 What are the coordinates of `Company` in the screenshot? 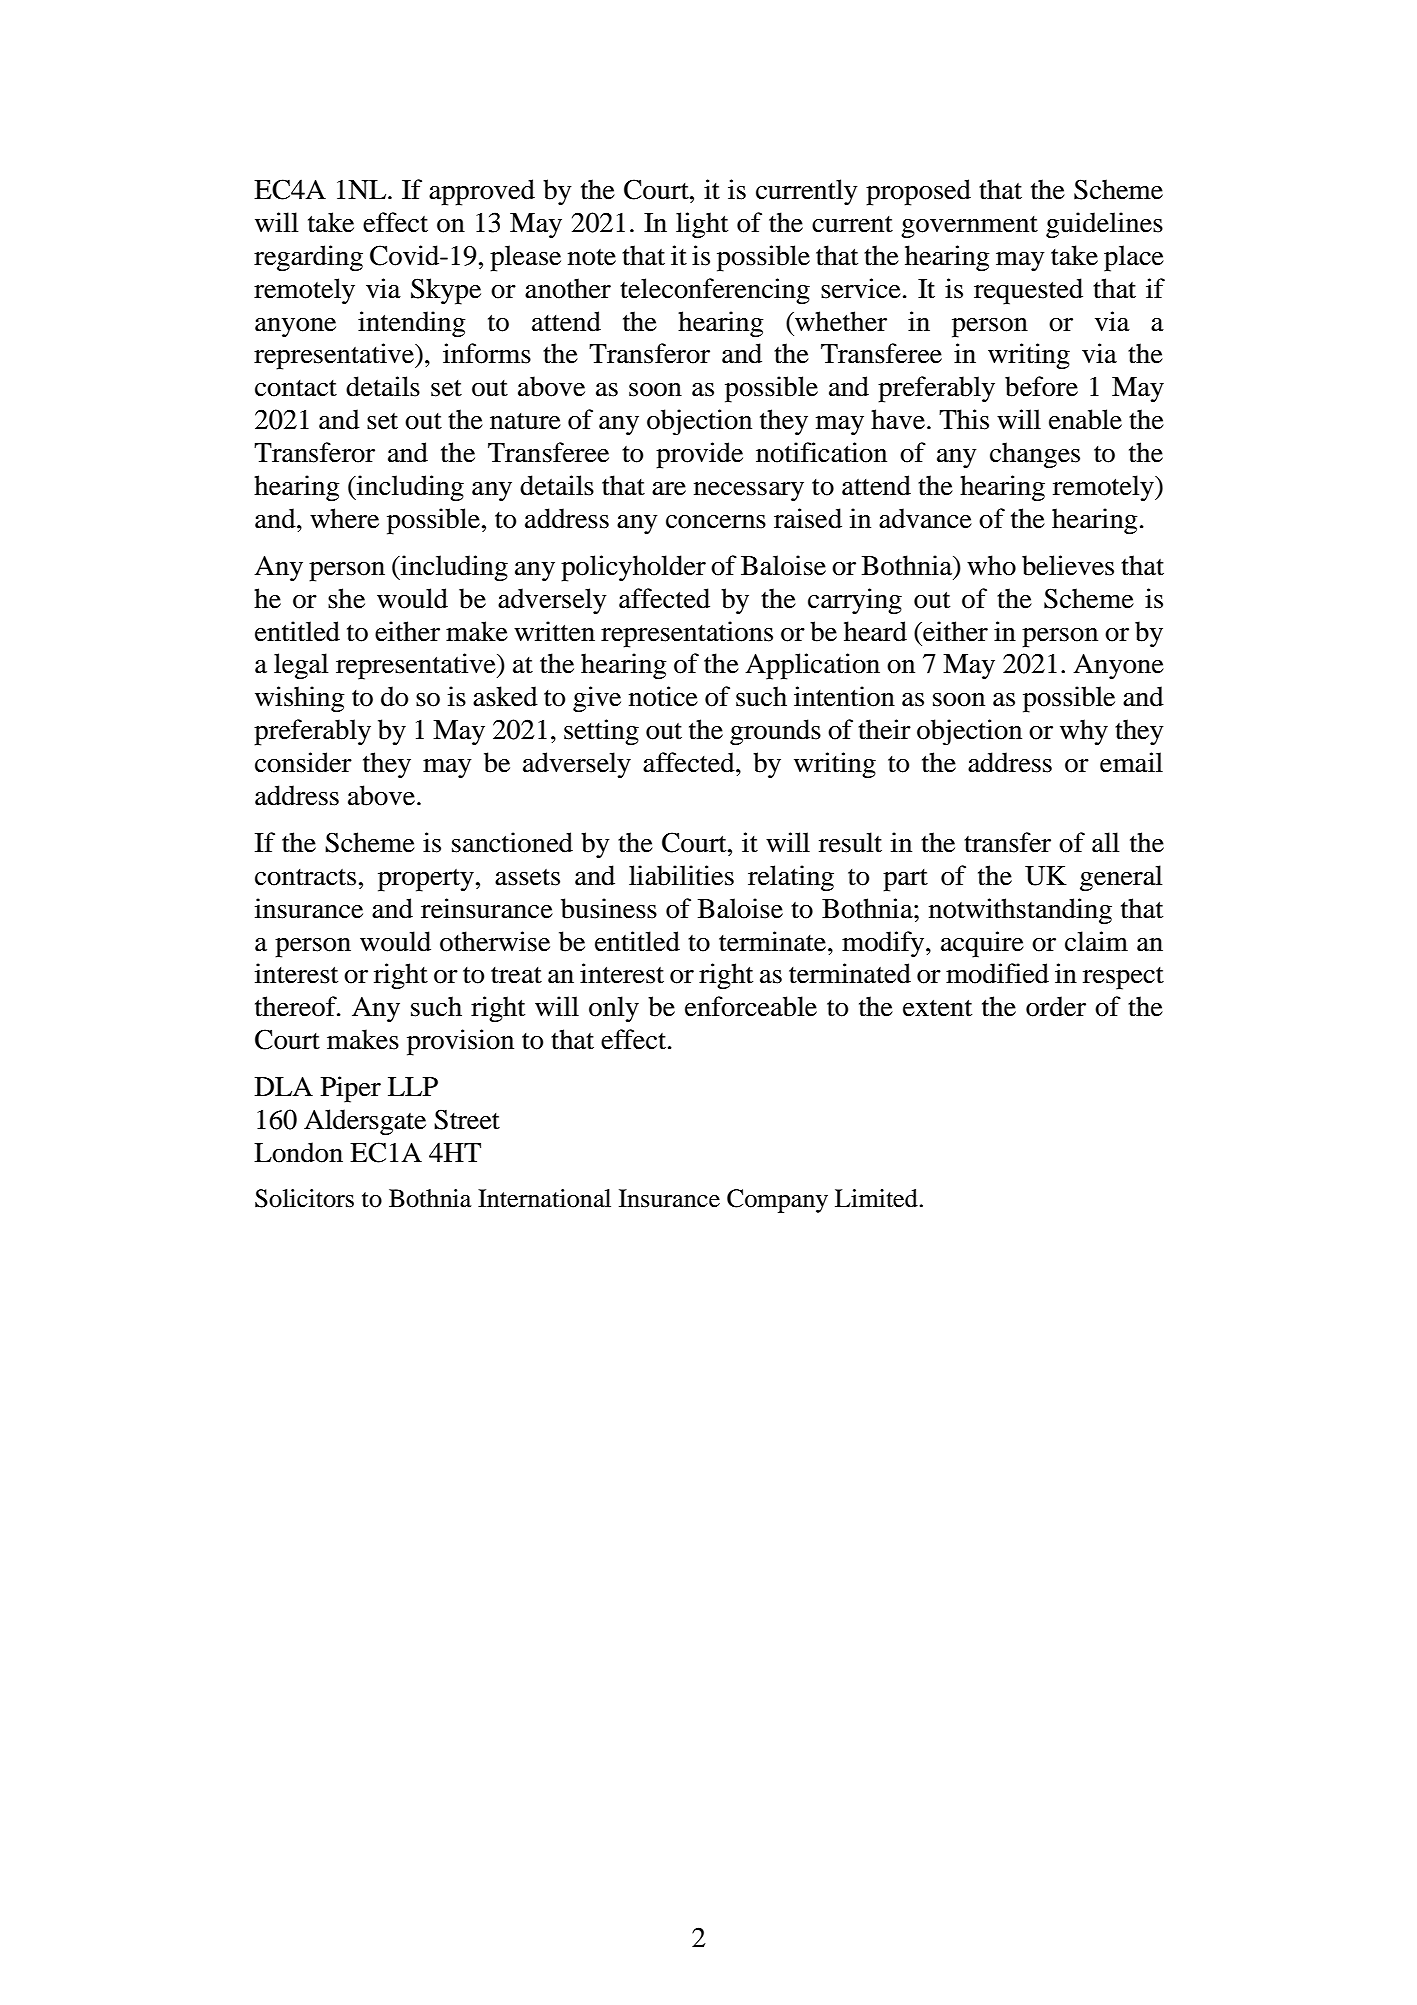 It's located at (777, 1201).
